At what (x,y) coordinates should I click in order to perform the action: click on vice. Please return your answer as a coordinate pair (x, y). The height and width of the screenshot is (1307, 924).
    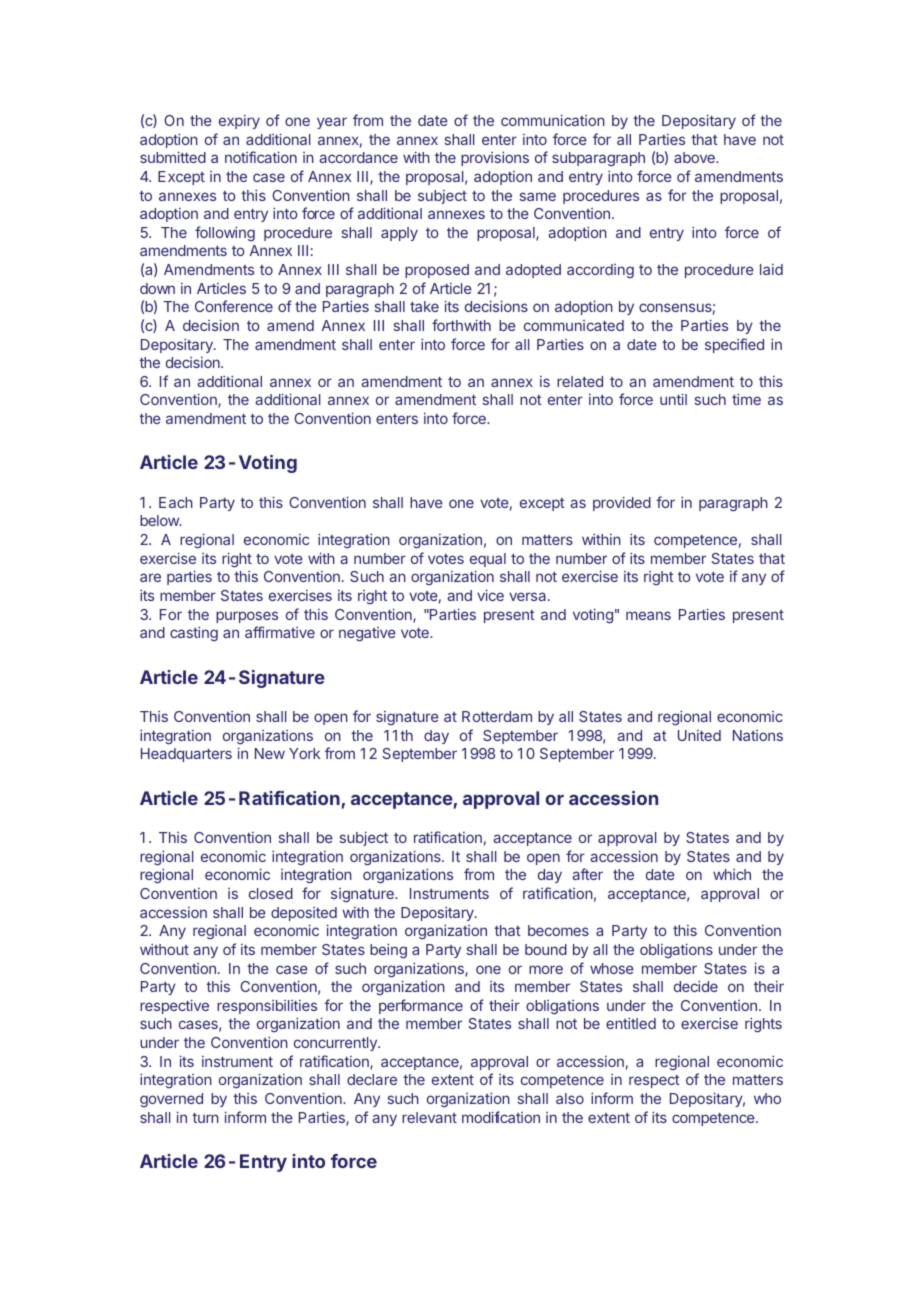
    Looking at the image, I should click on (490, 595).
